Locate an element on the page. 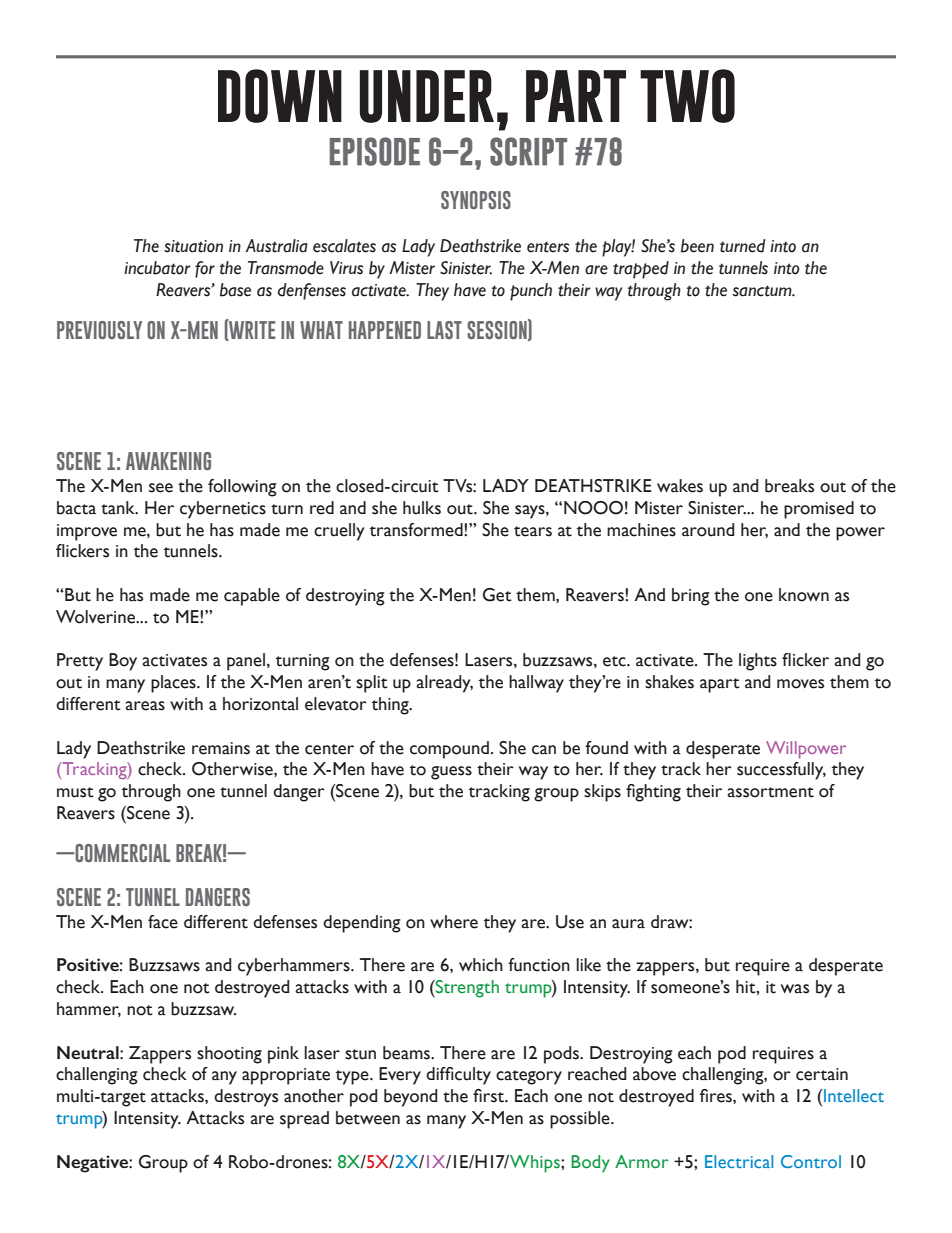  wakes is located at coordinates (680, 486).
